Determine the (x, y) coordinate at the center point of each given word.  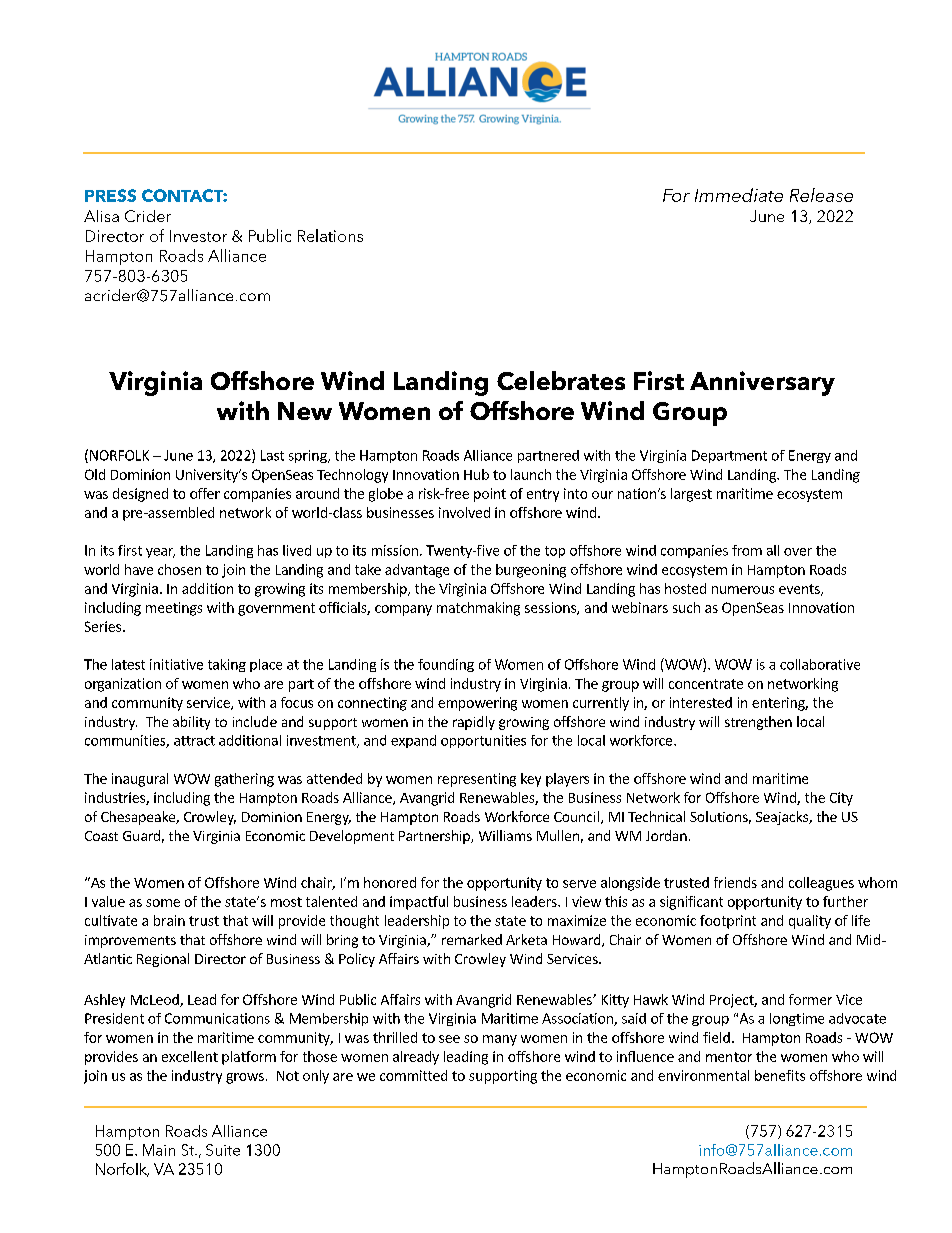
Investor (198, 236)
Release (821, 195)
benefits (780, 1075)
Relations (330, 235)
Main (159, 1150)
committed (413, 1075)
